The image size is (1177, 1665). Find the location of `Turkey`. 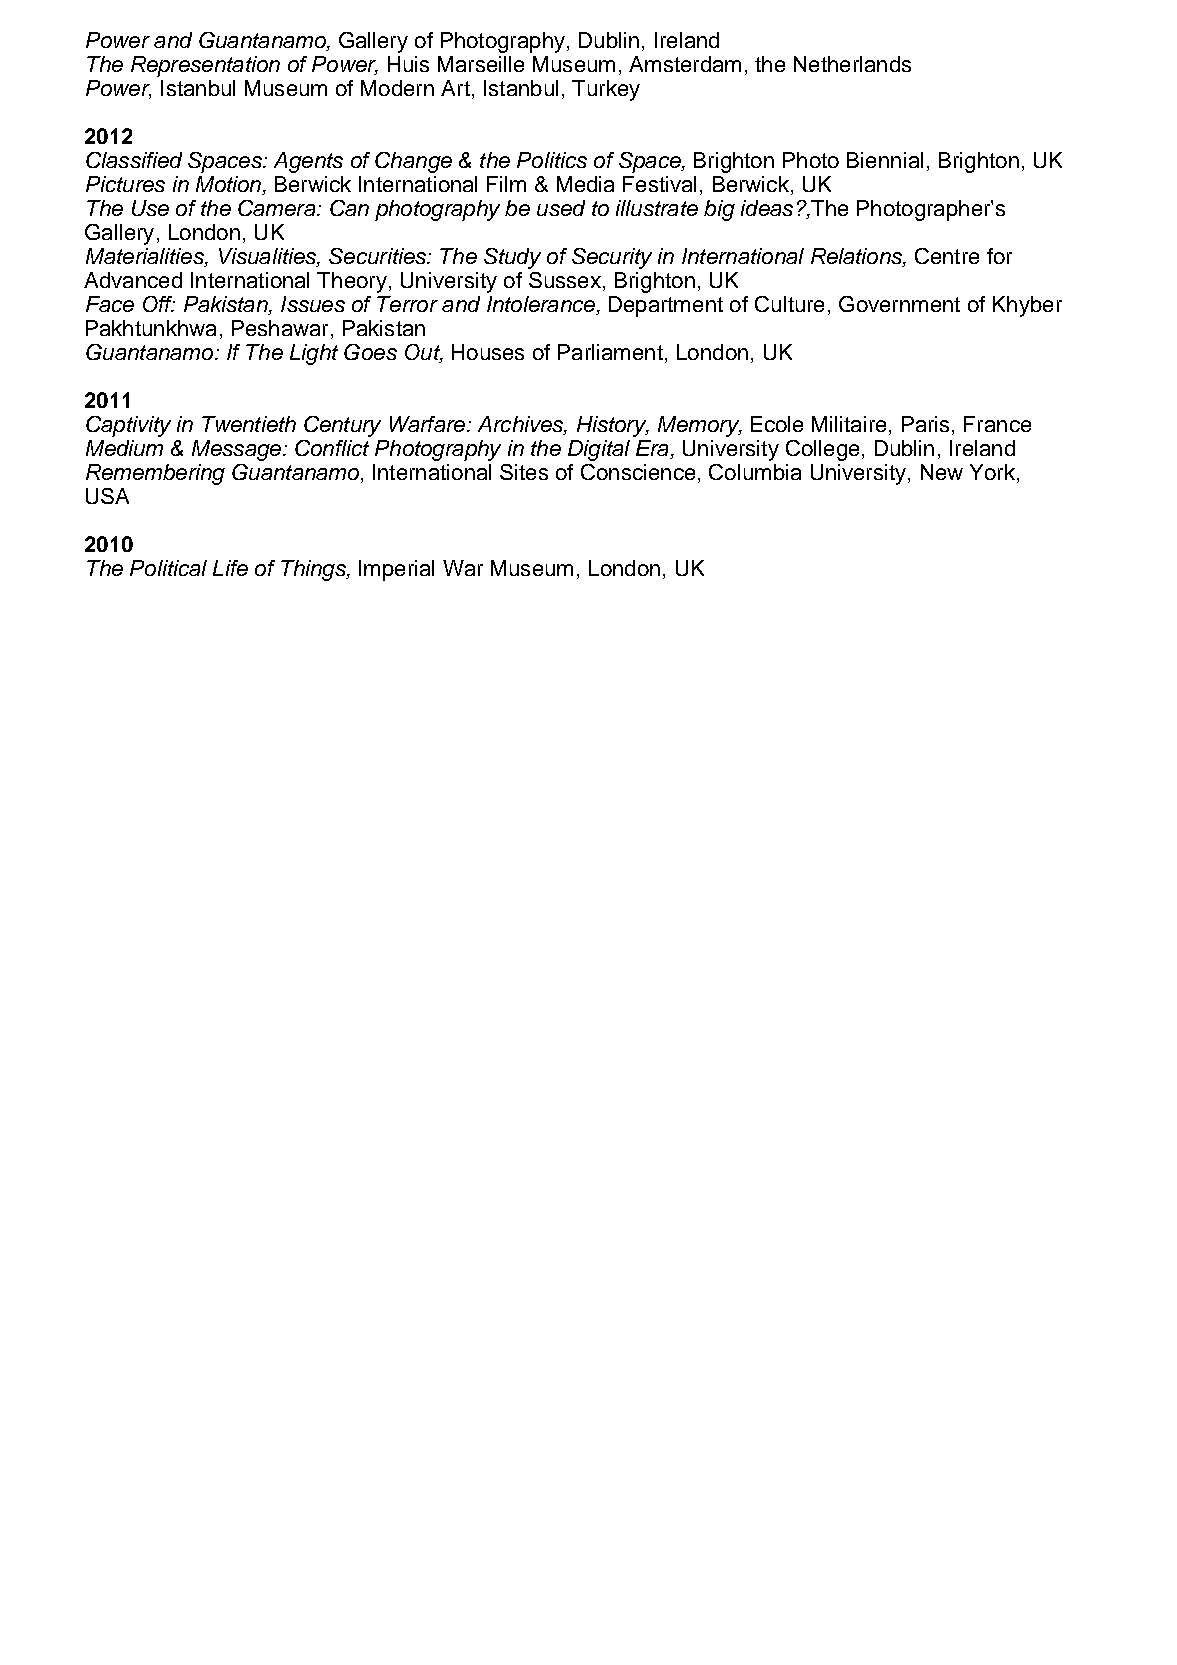

Turkey is located at coordinates (606, 90).
